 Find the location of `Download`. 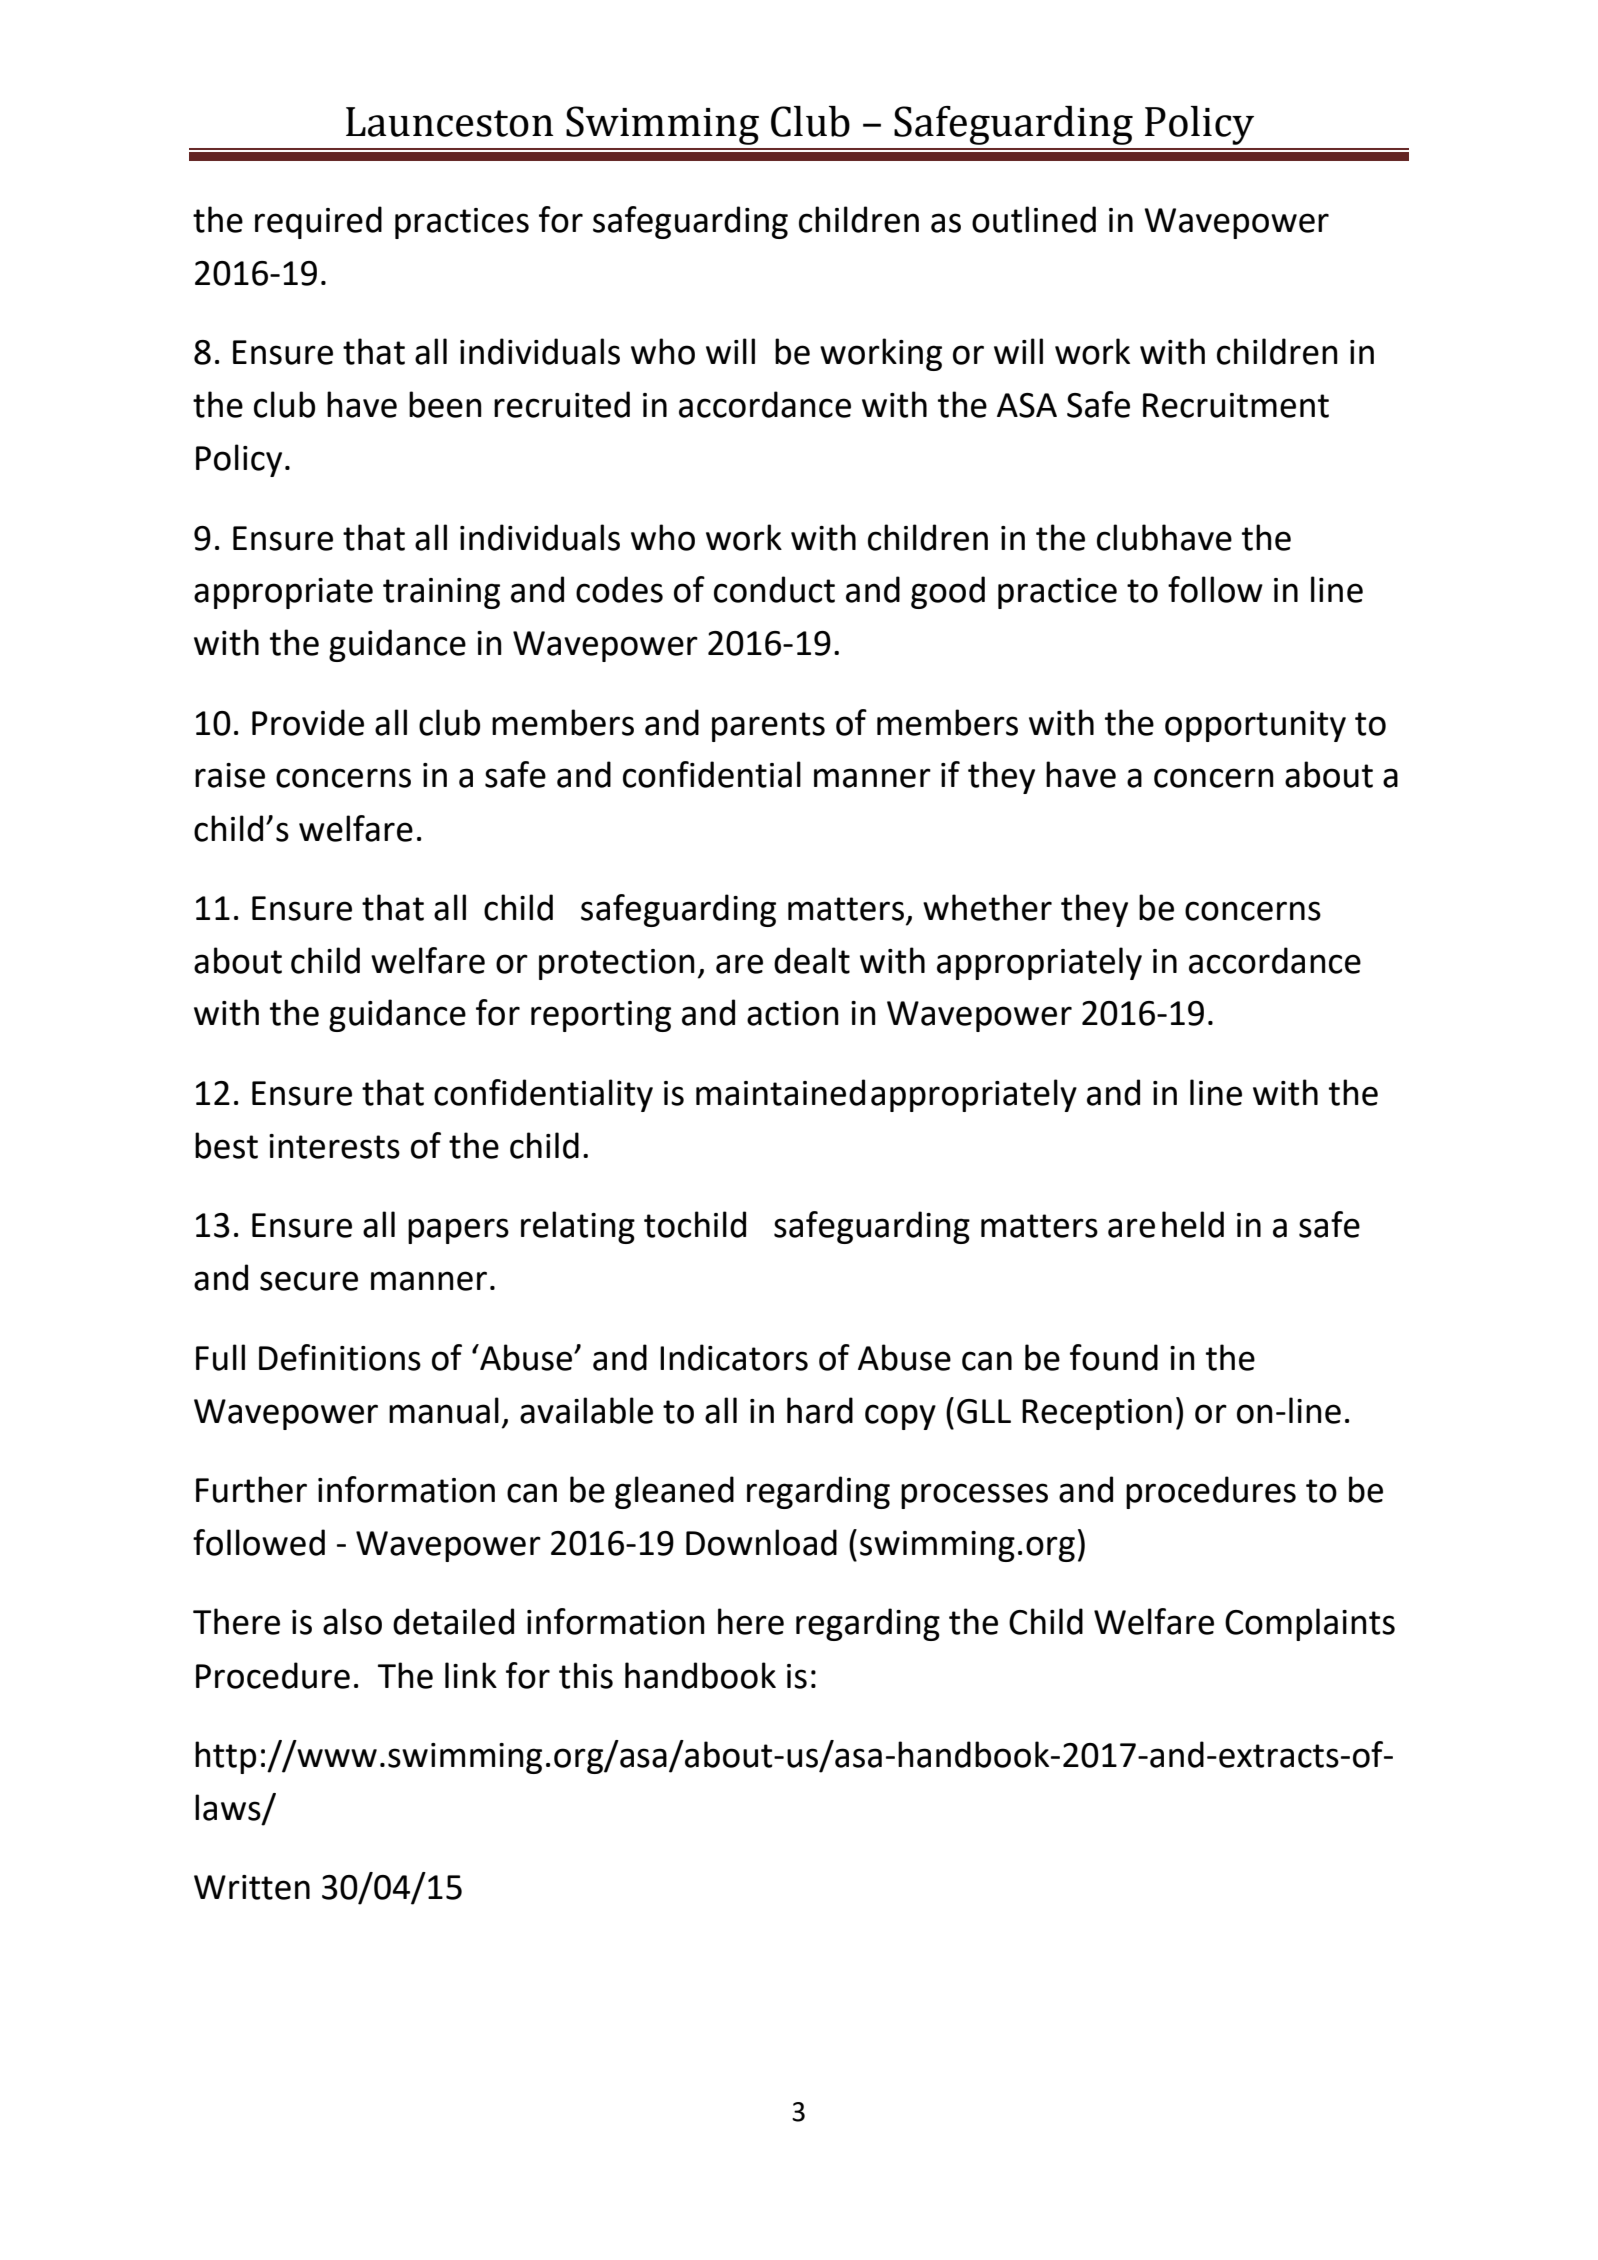

Download is located at coordinates (761, 1542).
